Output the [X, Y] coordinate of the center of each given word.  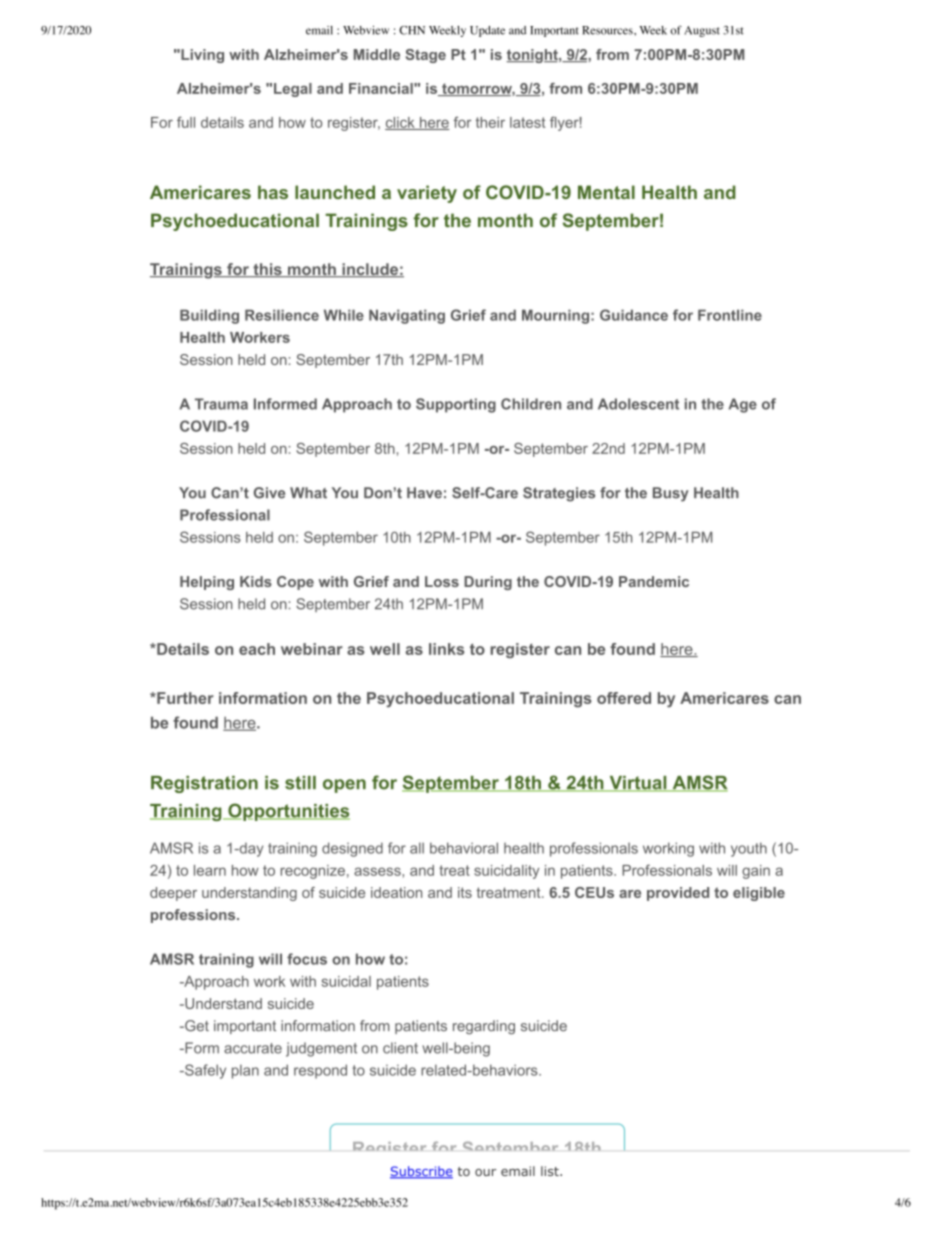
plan [245, 1071]
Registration [204, 784]
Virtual [638, 784]
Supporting [456, 405]
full [186, 122]
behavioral [464, 848]
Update [487, 31]
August [702, 31]
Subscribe [421, 1172]
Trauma [221, 404]
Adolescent [638, 404]
